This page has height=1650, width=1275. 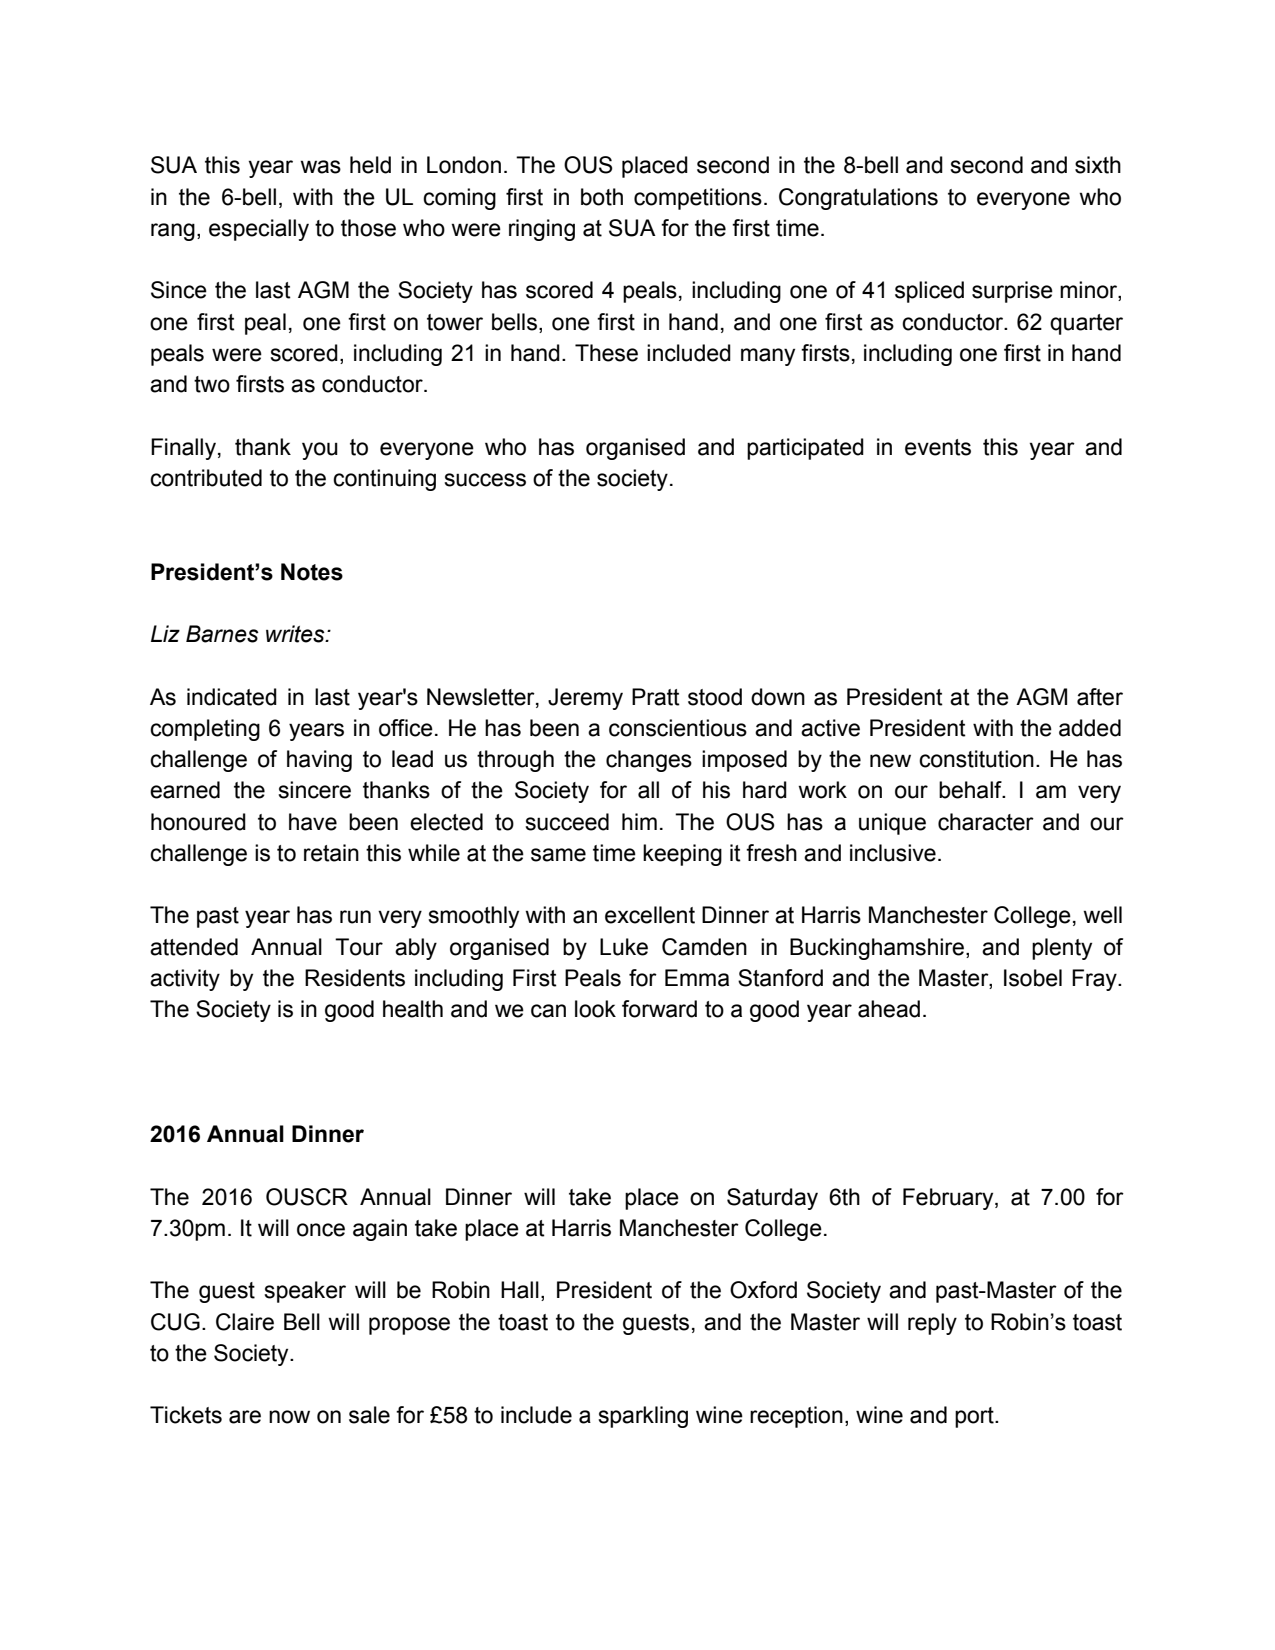 What do you see at coordinates (659, 1009) in the page?
I see `forward` at bounding box center [659, 1009].
